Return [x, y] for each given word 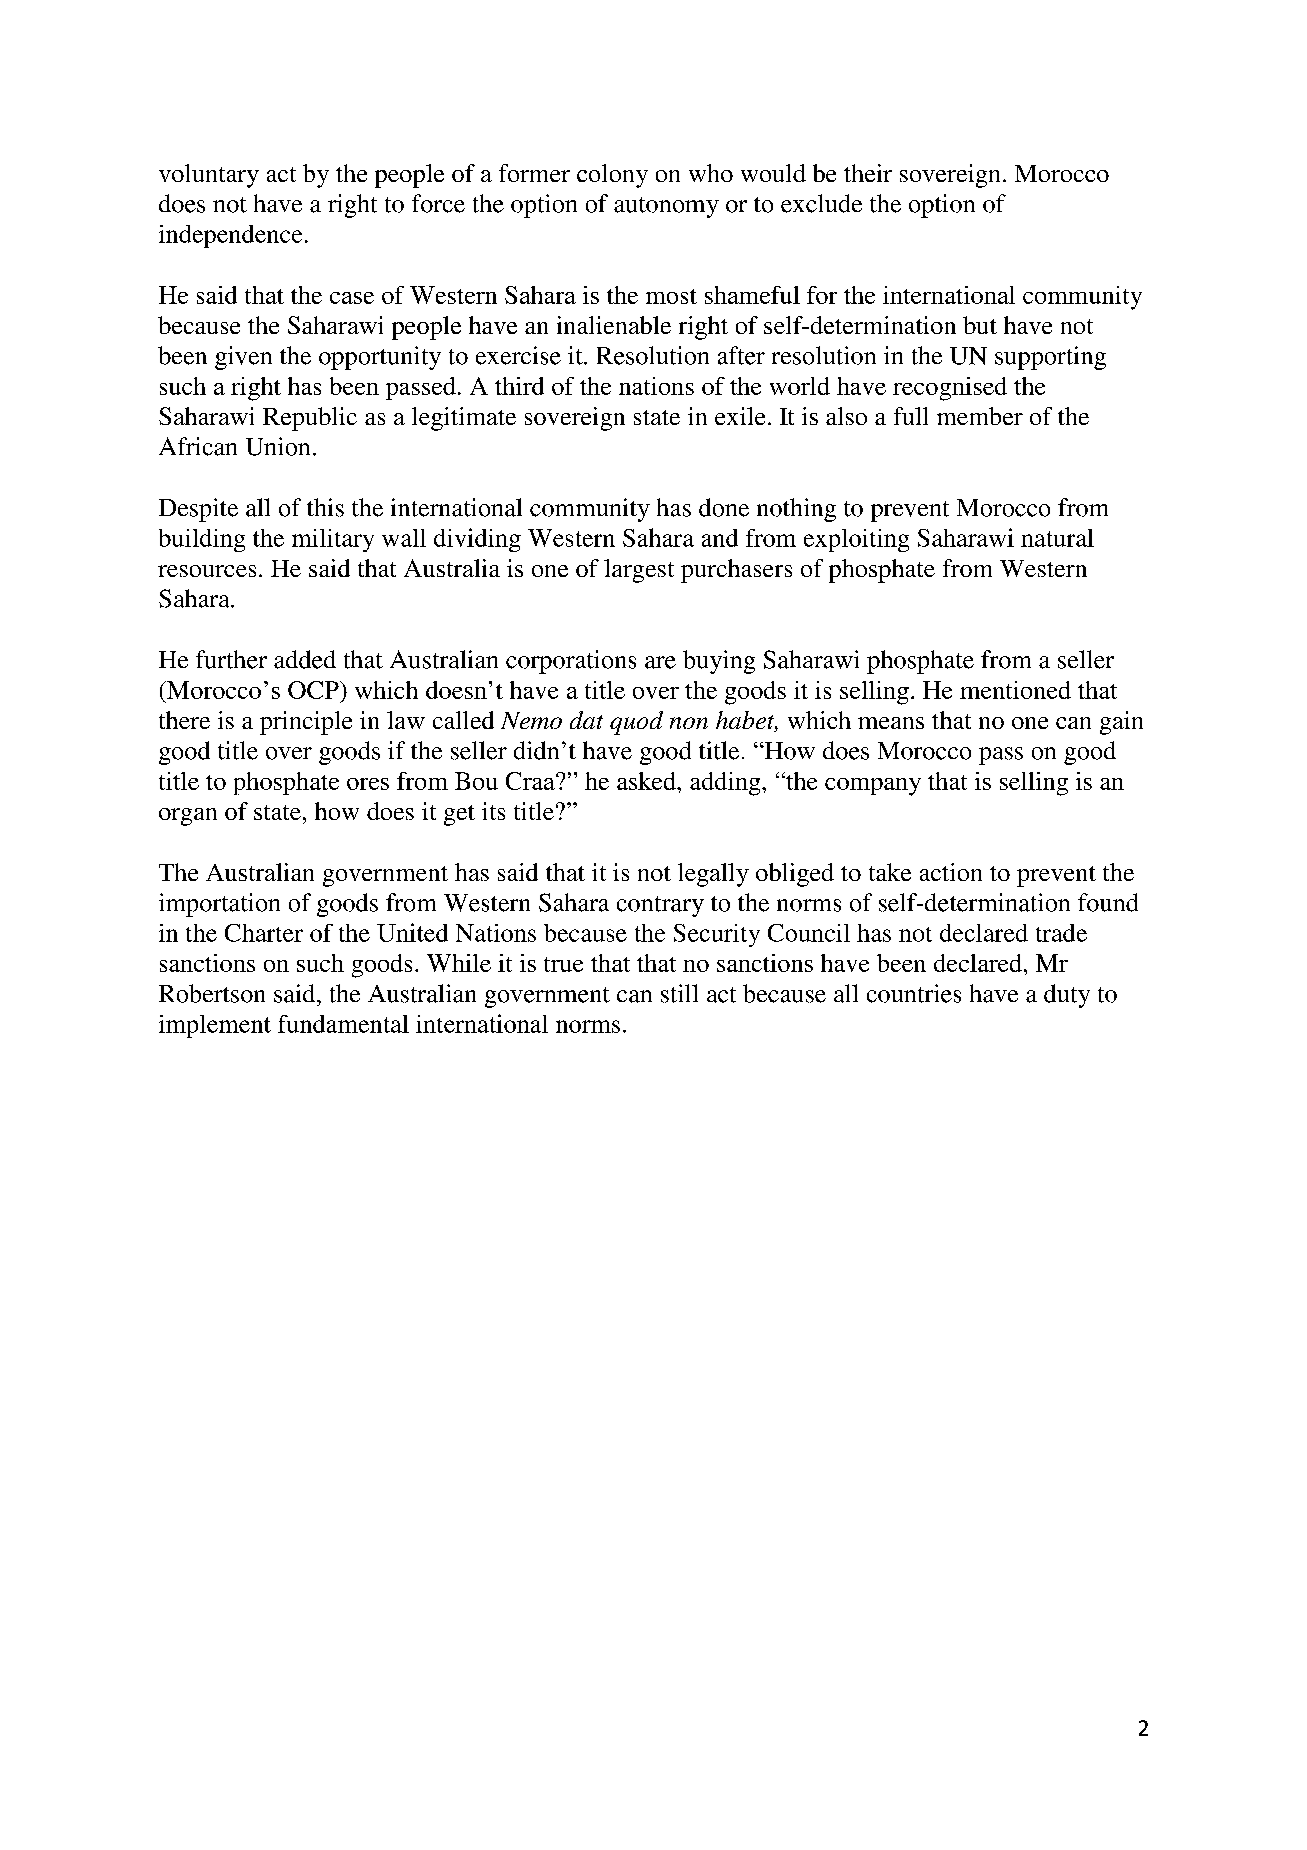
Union [278, 446]
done [724, 507]
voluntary [209, 176]
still [679, 993]
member [980, 416]
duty [1067, 996]
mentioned [1015, 690]
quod [636, 723]
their [868, 173]
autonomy [666, 207]
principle [306, 723]
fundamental [343, 1024]
